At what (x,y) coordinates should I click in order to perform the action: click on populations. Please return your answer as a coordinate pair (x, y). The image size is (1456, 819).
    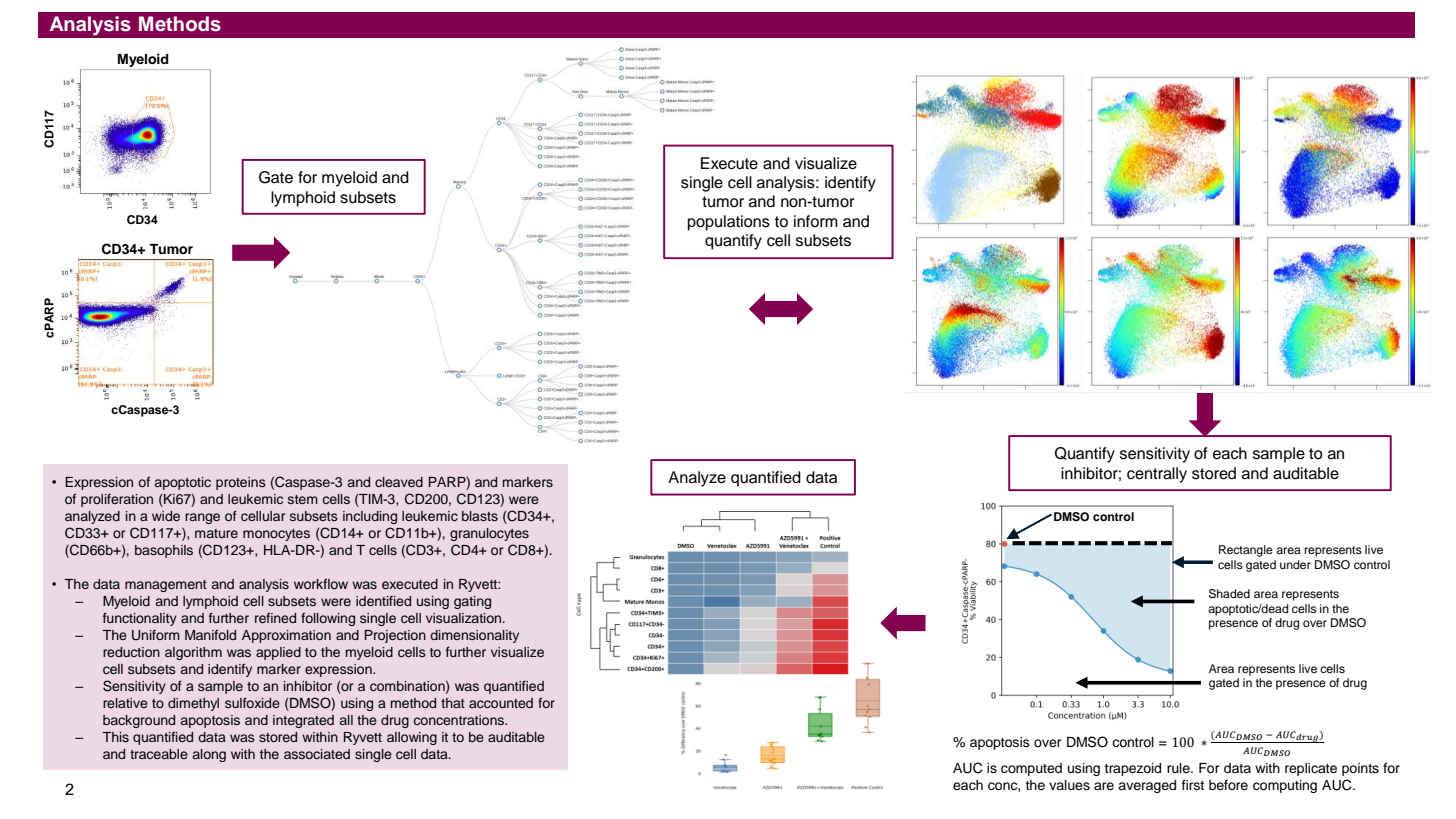
    Looking at the image, I should click on (729, 223).
